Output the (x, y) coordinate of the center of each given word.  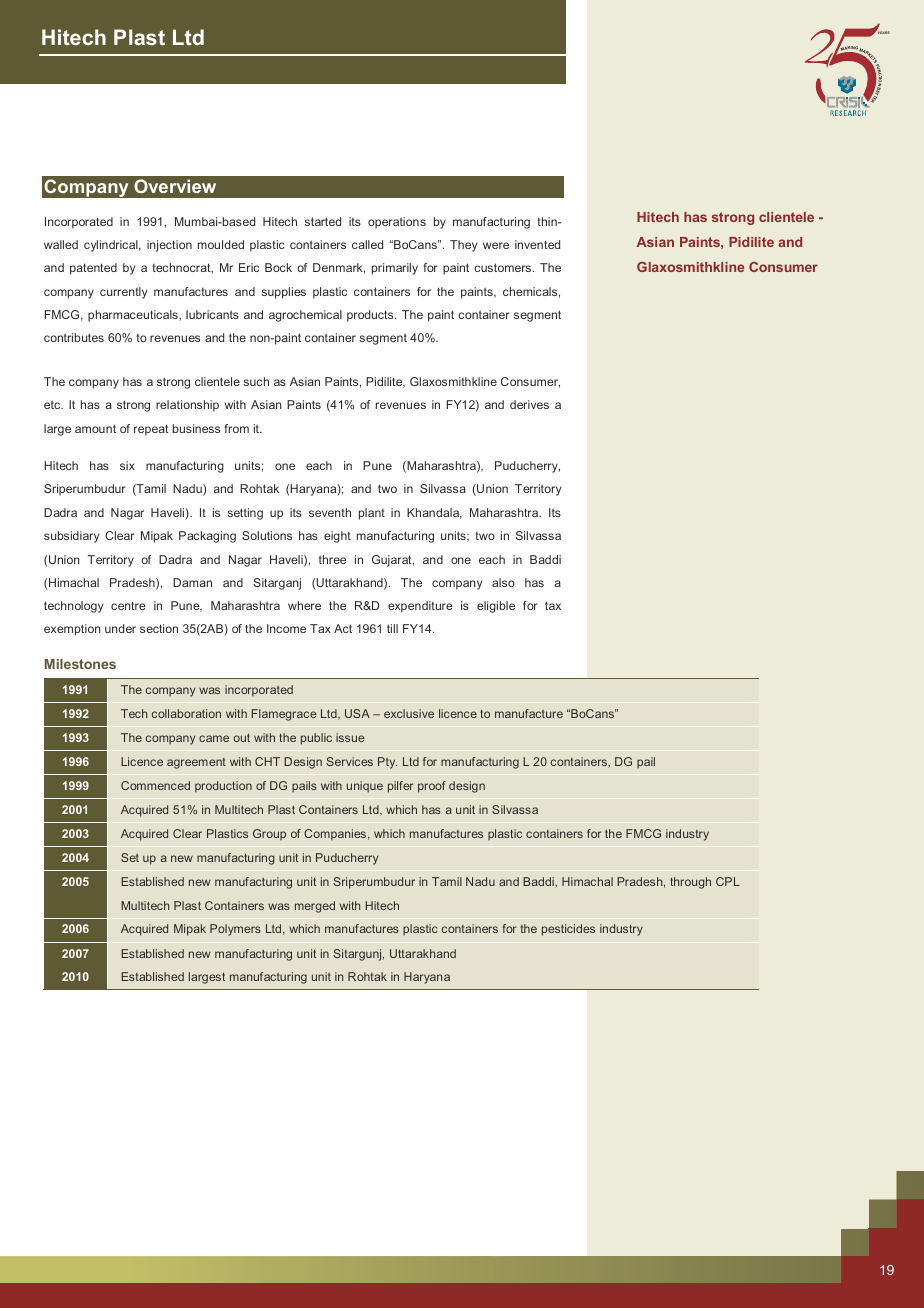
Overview (175, 186)
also (503, 582)
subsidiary (71, 537)
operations (397, 223)
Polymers (235, 930)
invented (537, 244)
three (332, 559)
